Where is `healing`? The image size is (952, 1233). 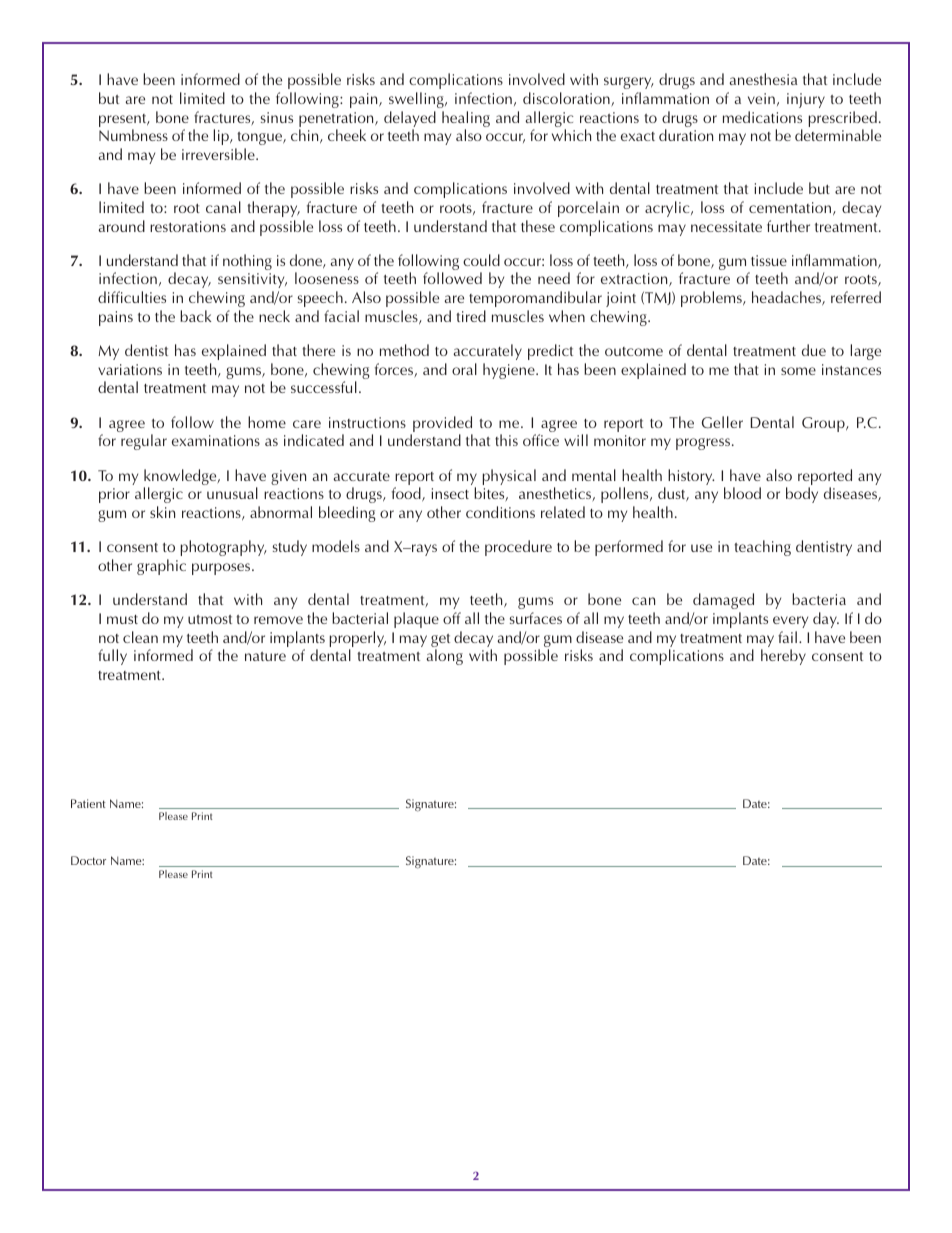 healing is located at coordinates (466, 120).
